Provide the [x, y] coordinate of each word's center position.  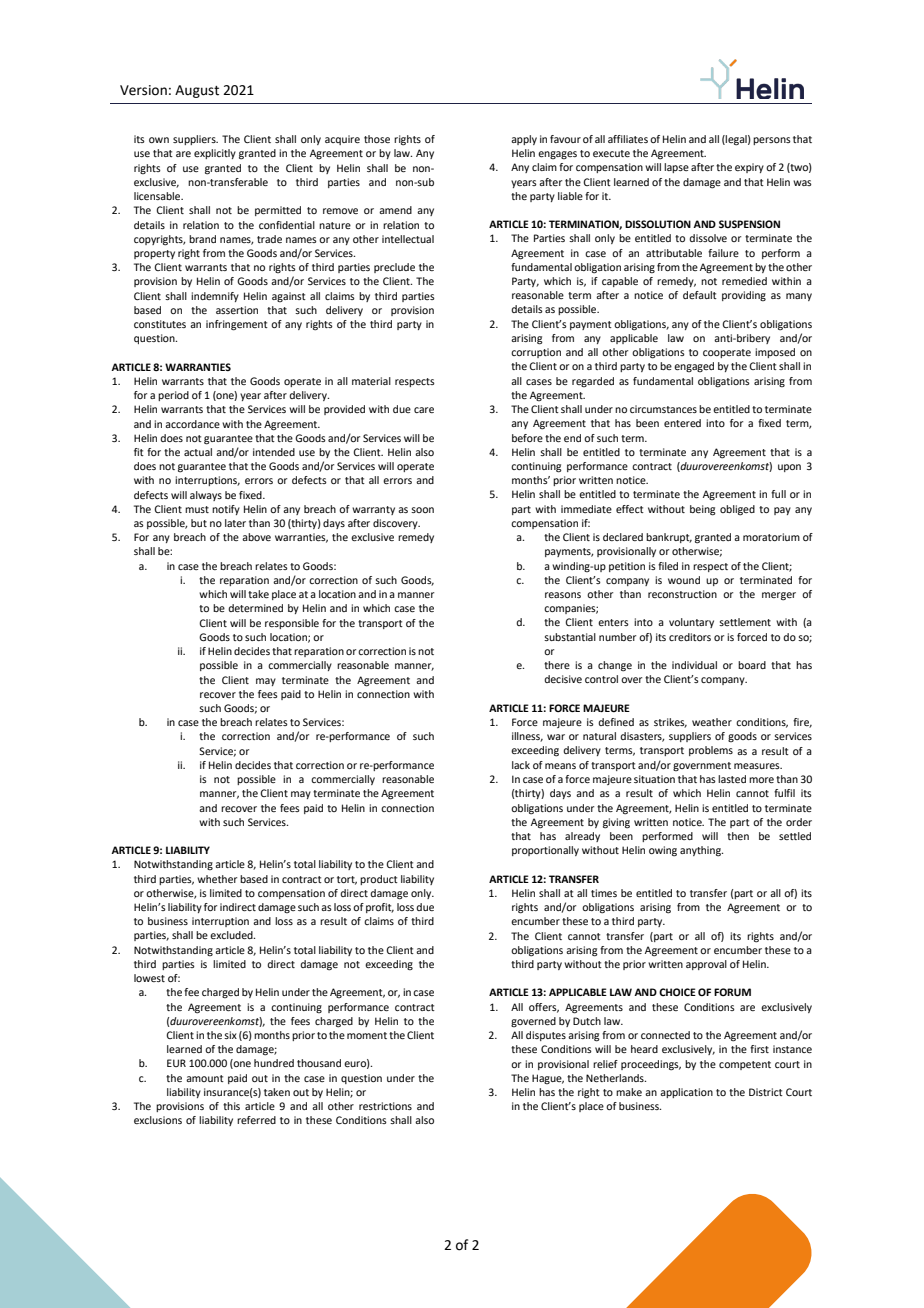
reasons [563, 595]
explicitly [215, 154]
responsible [292, 624]
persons [772, 141]
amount [205, 1078]
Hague [548, 1079]
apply [524, 140]
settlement [745, 622]
